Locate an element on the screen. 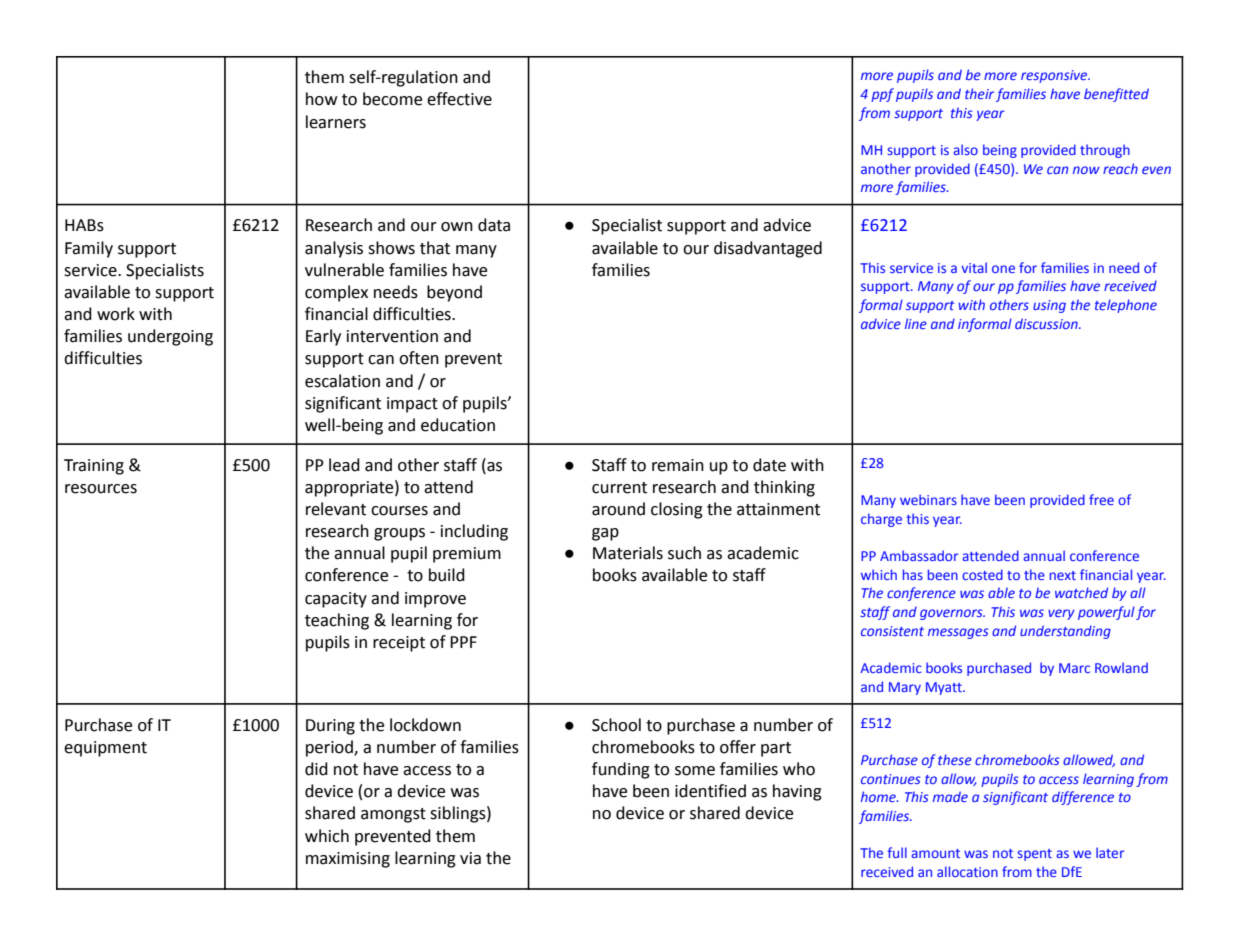 This screenshot has width=1233, height=952. resources is located at coordinates (101, 489).
